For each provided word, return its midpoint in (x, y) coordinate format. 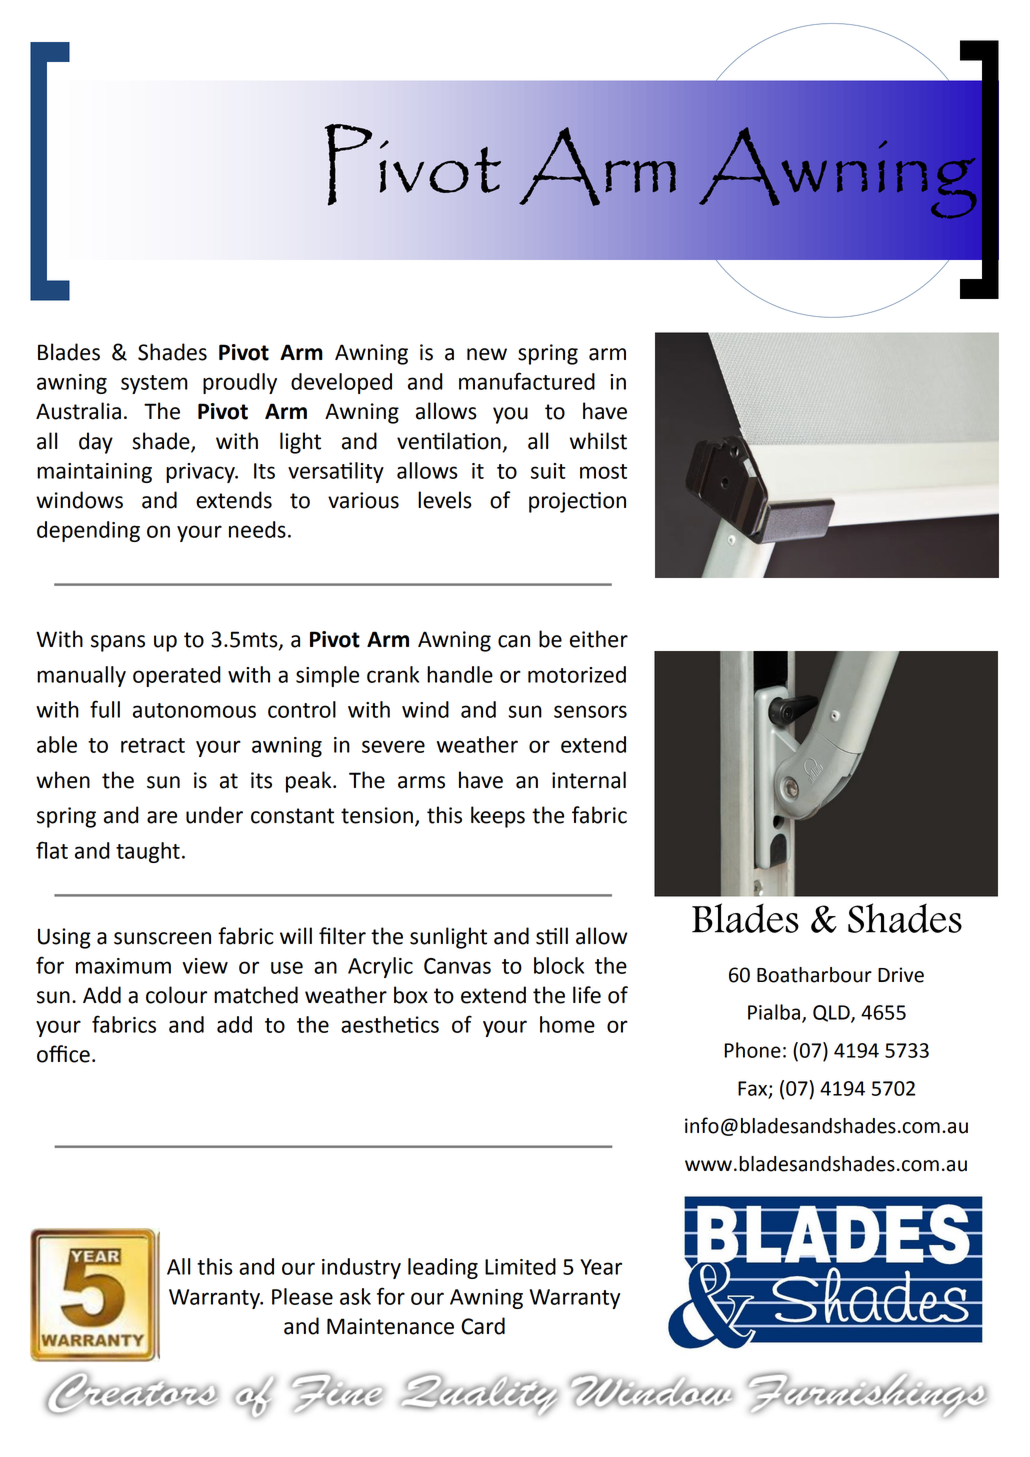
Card (483, 1326)
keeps (498, 817)
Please (302, 1296)
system (154, 384)
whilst (598, 441)
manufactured (527, 381)
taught (148, 852)
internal (589, 780)
